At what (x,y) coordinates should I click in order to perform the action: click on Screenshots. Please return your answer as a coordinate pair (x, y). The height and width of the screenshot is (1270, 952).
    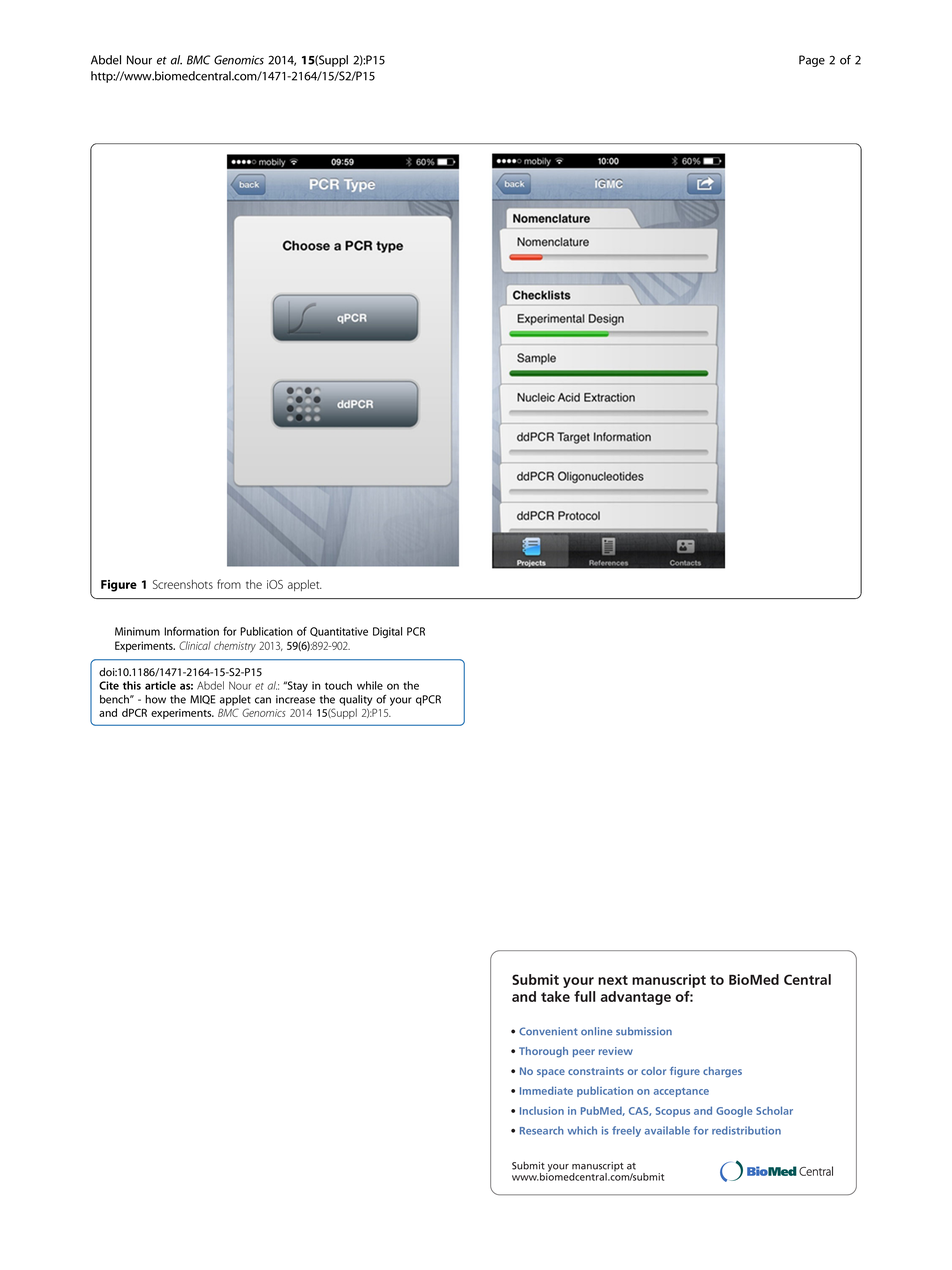
    Looking at the image, I should click on (183, 584).
